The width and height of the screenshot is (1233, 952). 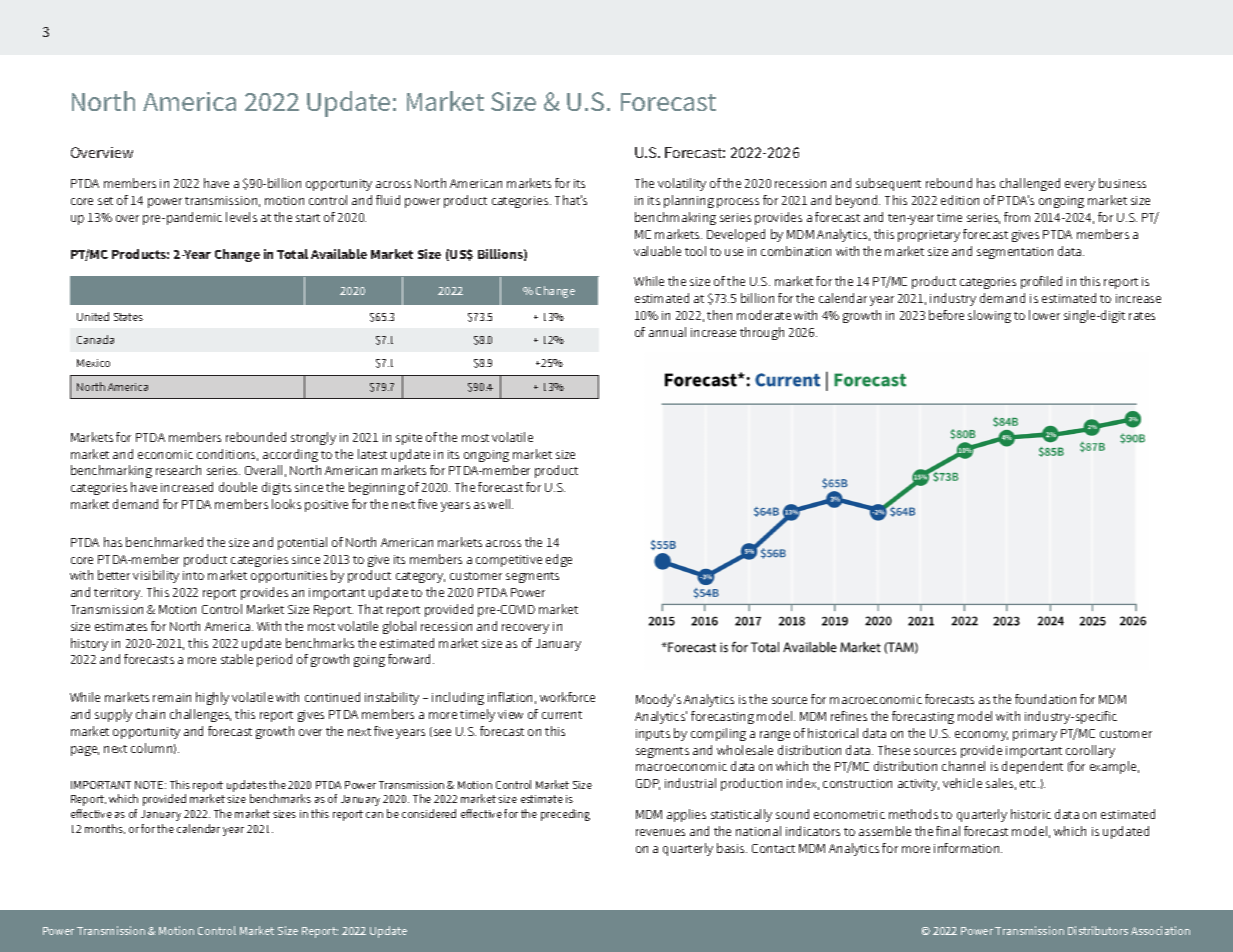 What do you see at coordinates (241, 217) in the screenshot?
I see `levels` at bounding box center [241, 217].
